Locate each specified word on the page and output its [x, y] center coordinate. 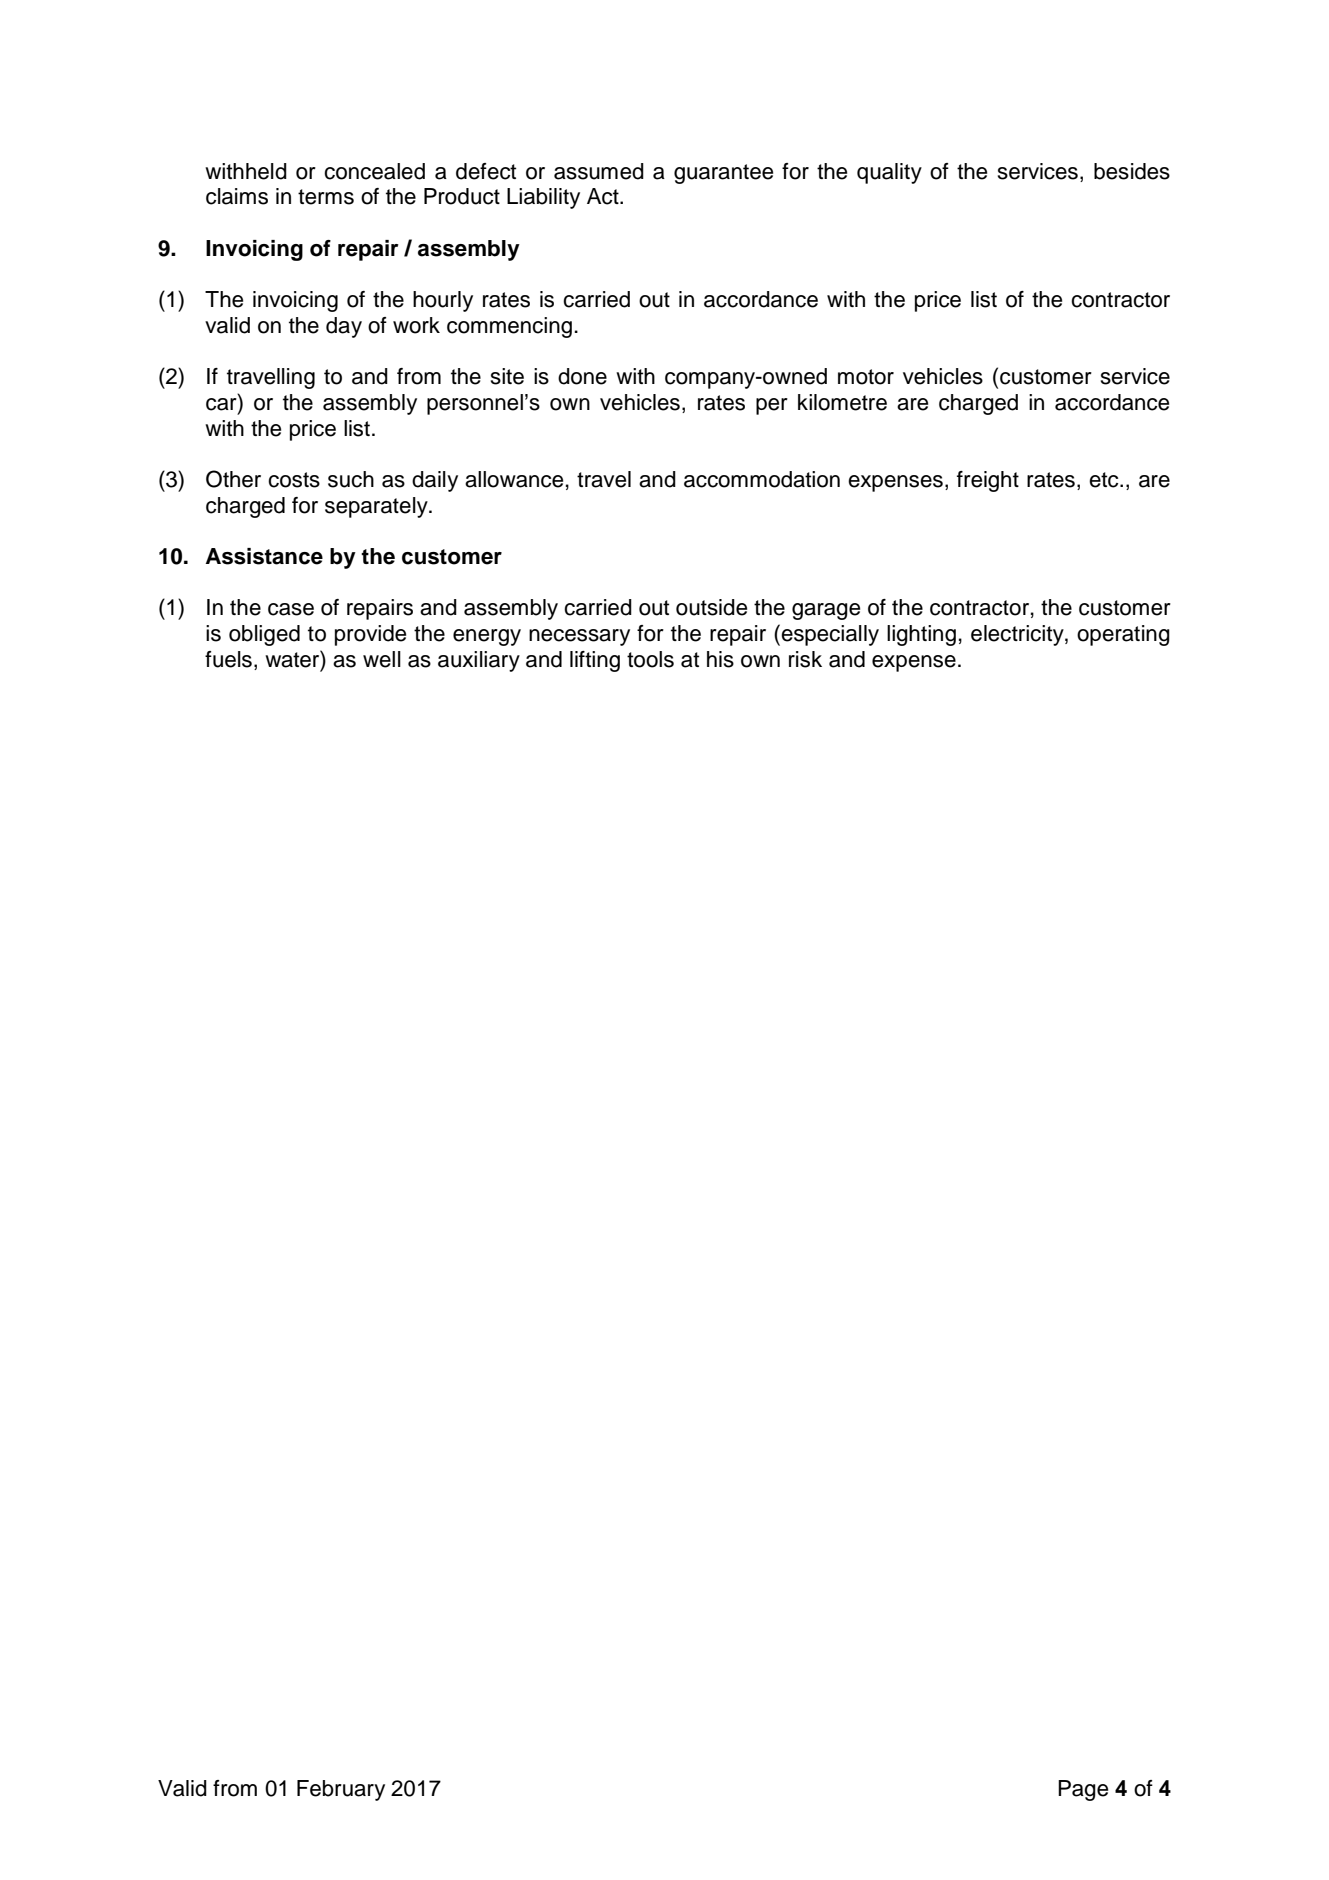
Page [1083, 1790]
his [720, 659]
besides [1132, 171]
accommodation [762, 479]
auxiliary [479, 661]
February [341, 1790]
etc [1105, 480]
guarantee [723, 174]
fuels [228, 659]
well [382, 659]
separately [377, 507]
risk [805, 659]
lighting [921, 635]
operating [1123, 635]
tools [650, 659]
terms [326, 197]
